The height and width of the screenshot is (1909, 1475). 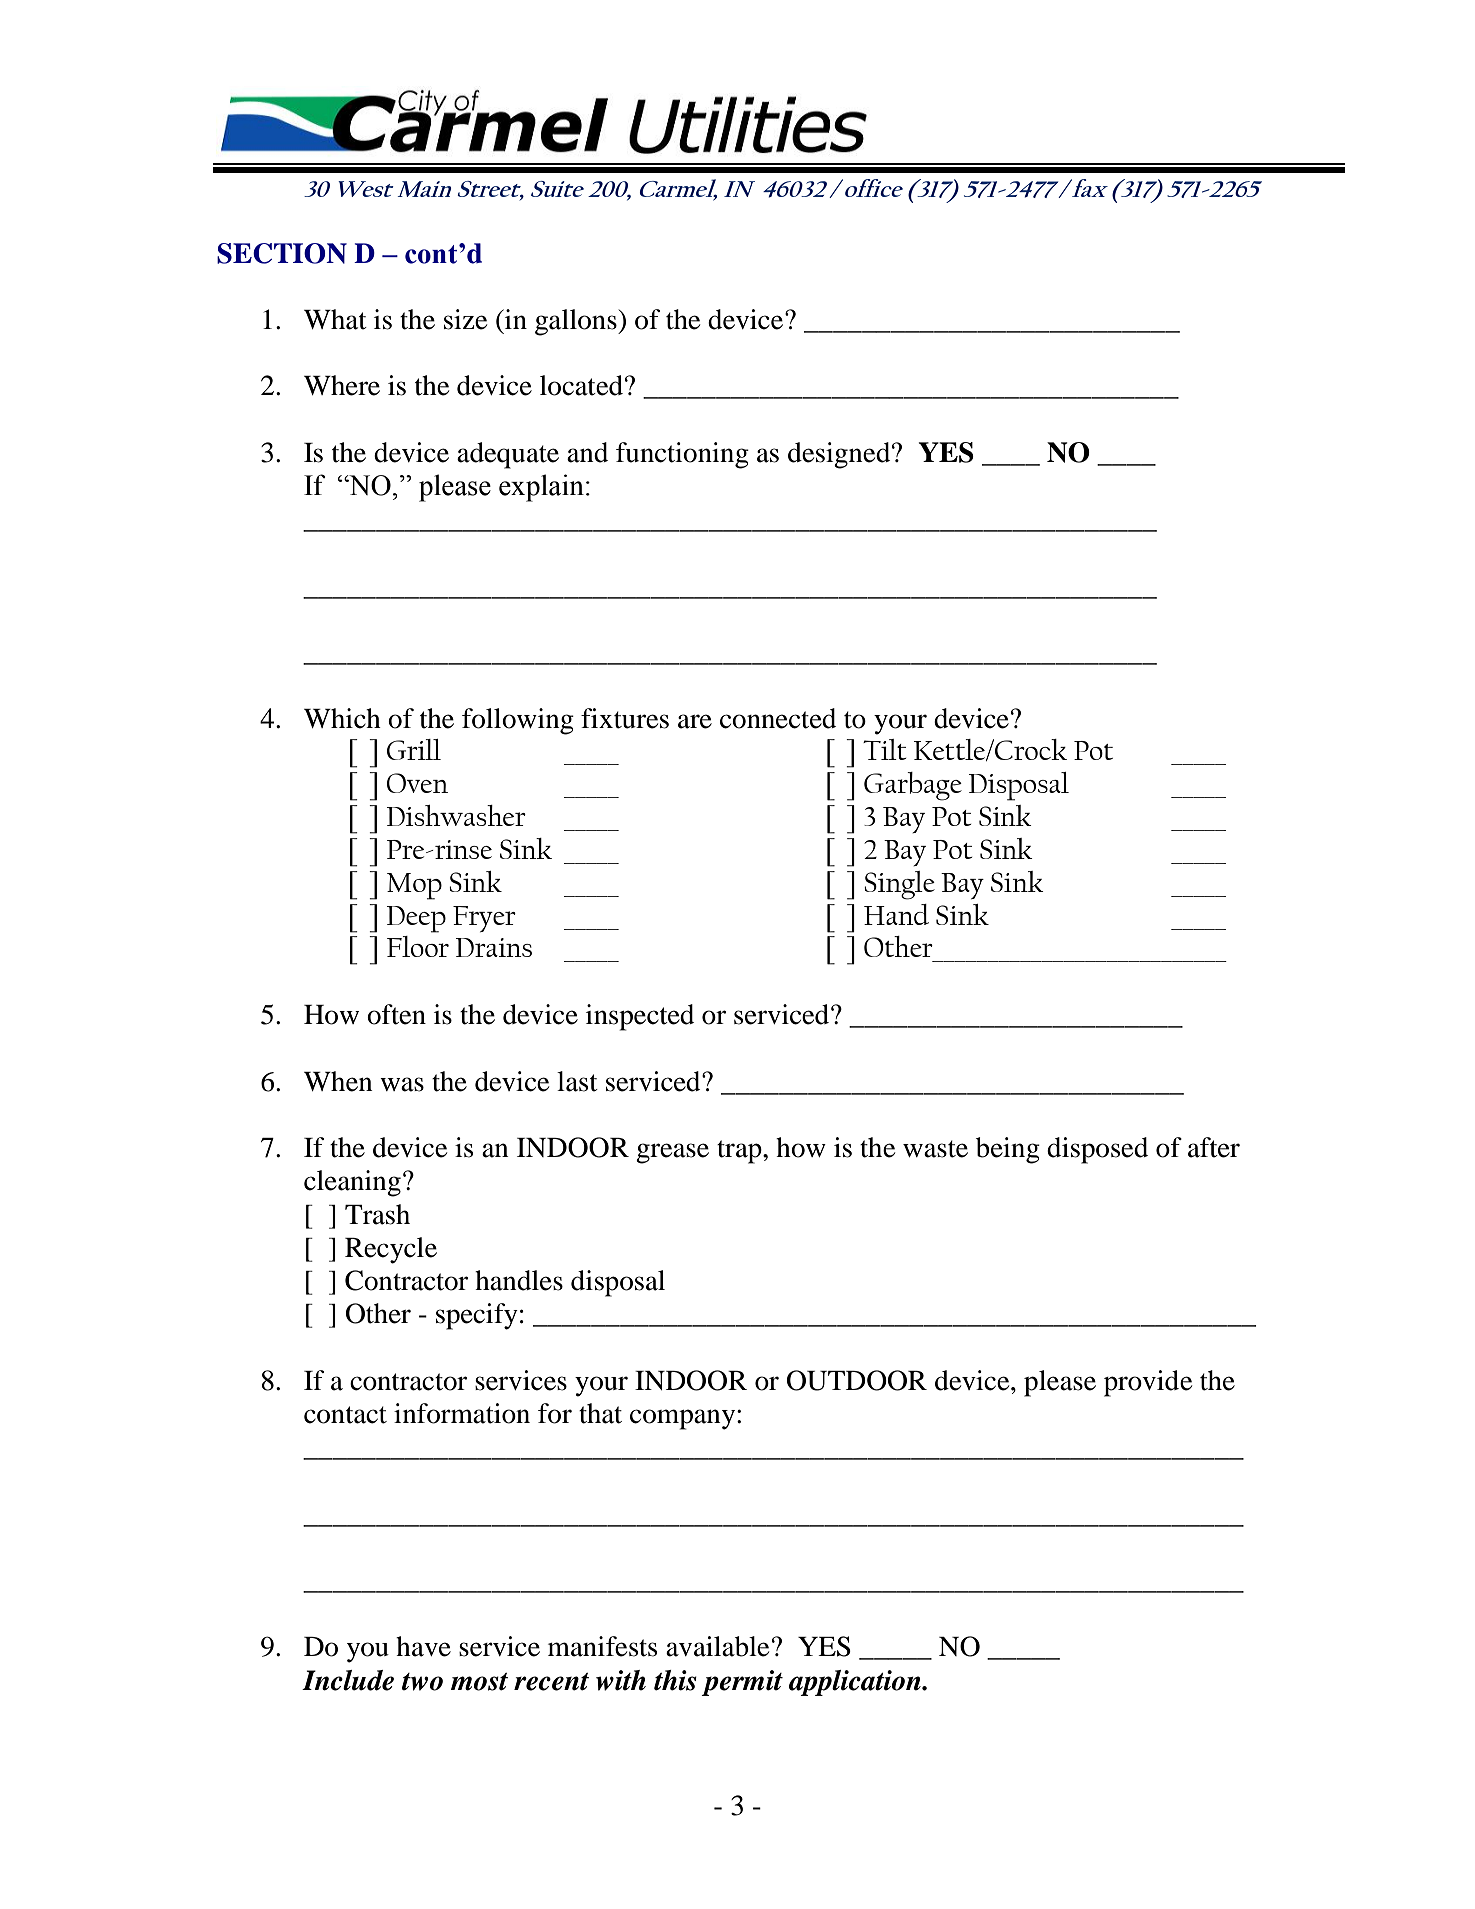 What do you see at coordinates (778, 718) in the screenshot?
I see `connected` at bounding box center [778, 718].
